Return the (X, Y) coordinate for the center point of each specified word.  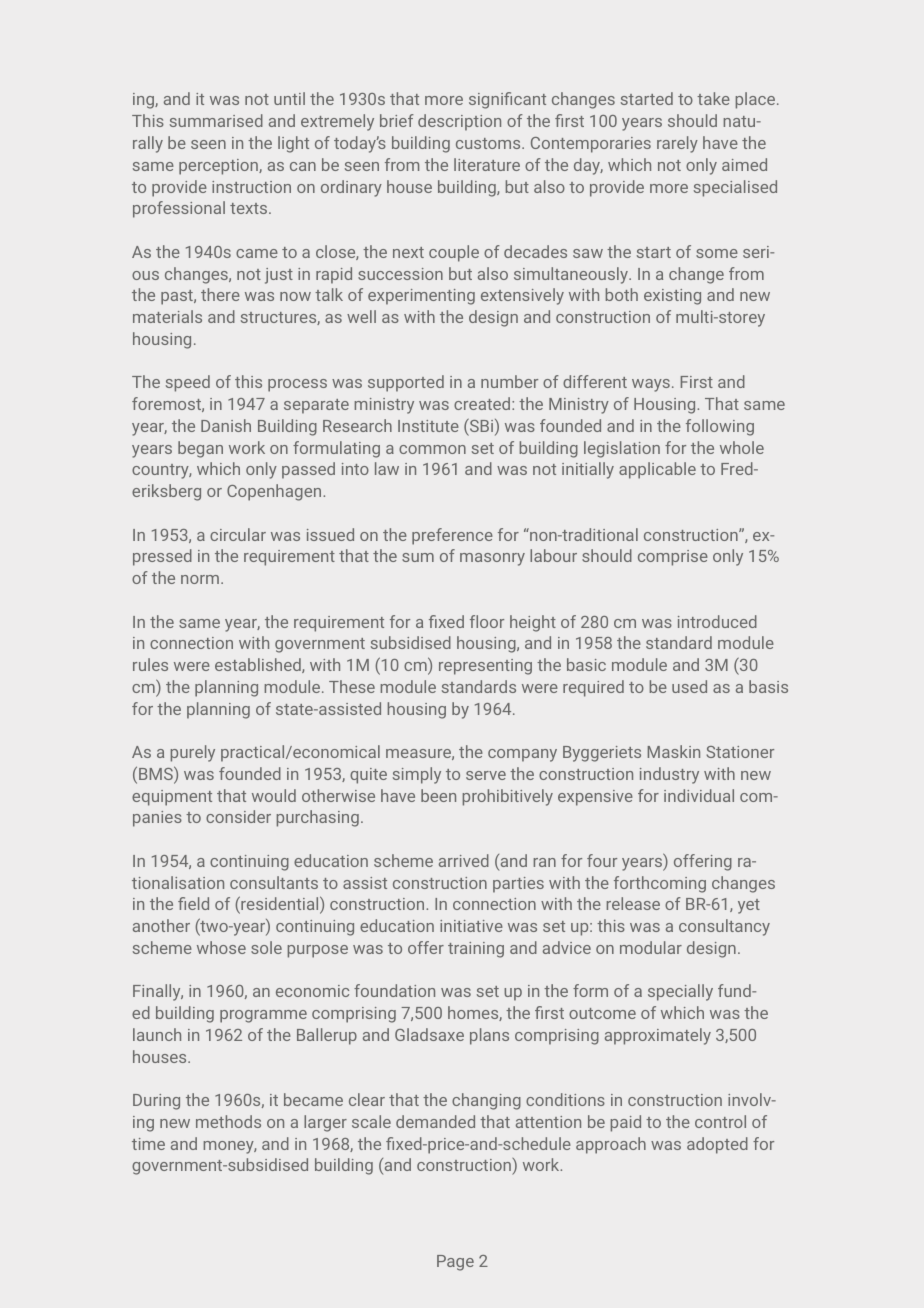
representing (485, 667)
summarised (216, 120)
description (459, 122)
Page (455, 1263)
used (689, 686)
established (259, 665)
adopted (717, 1145)
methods (228, 1121)
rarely (677, 144)
